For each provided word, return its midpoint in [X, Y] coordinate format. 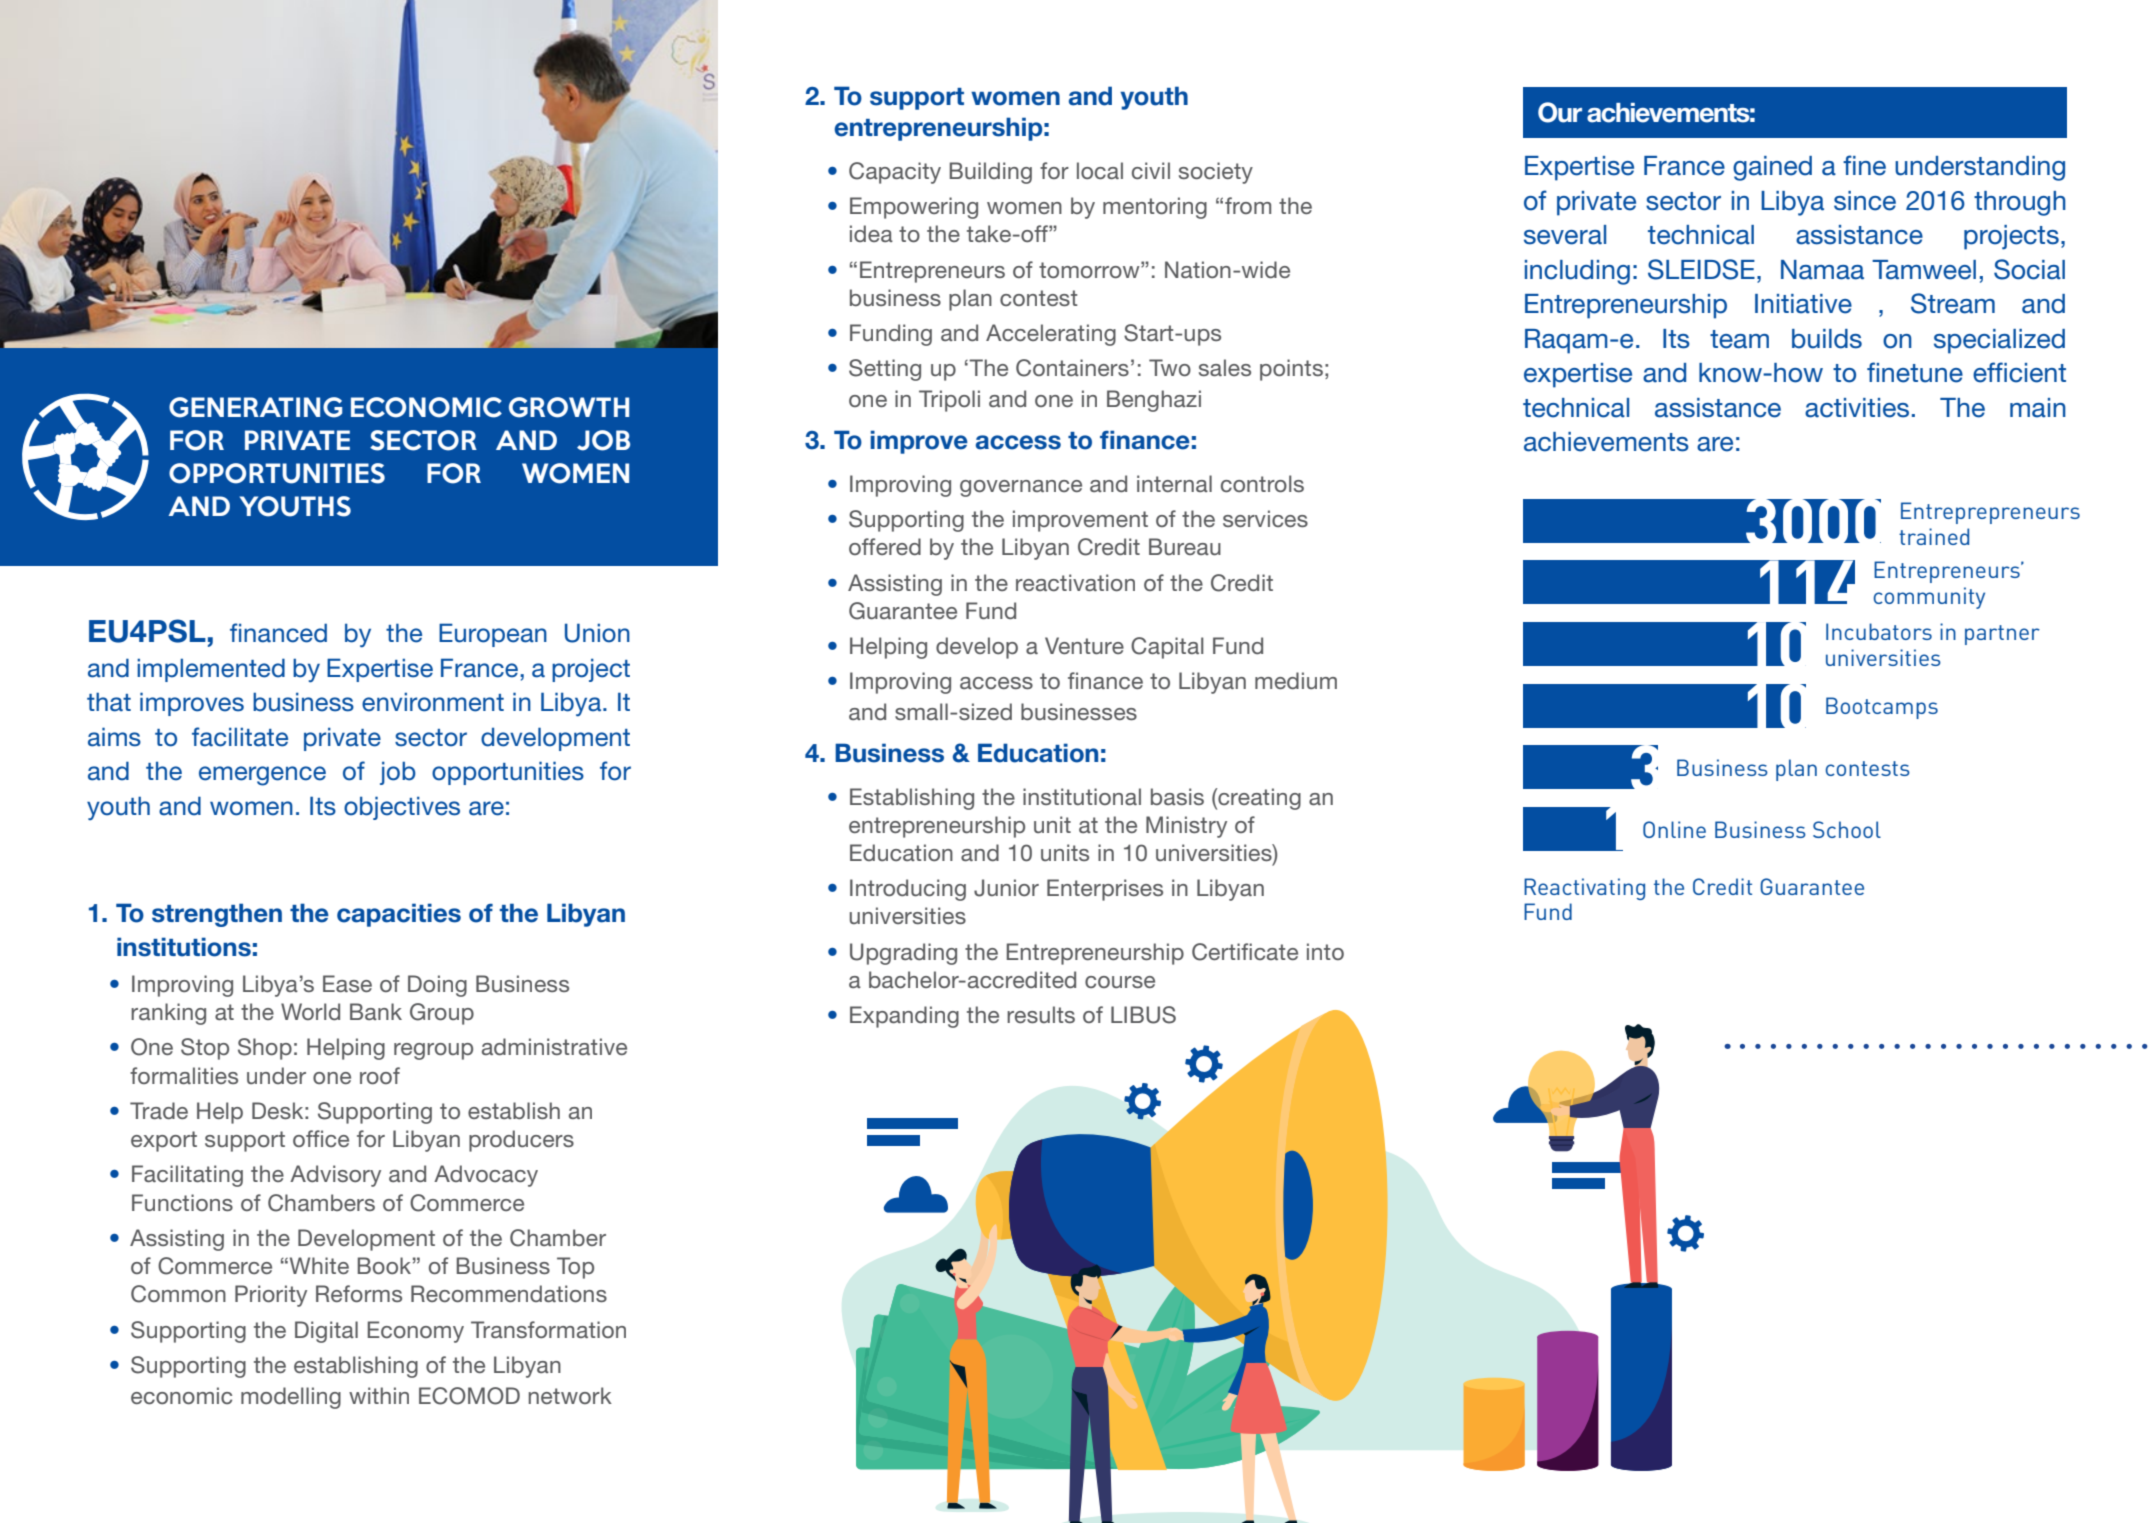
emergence [262, 776]
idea [871, 233]
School [1847, 829]
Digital [326, 1332]
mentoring [1155, 208]
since [1865, 201]
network [570, 1395]
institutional [1082, 796]
